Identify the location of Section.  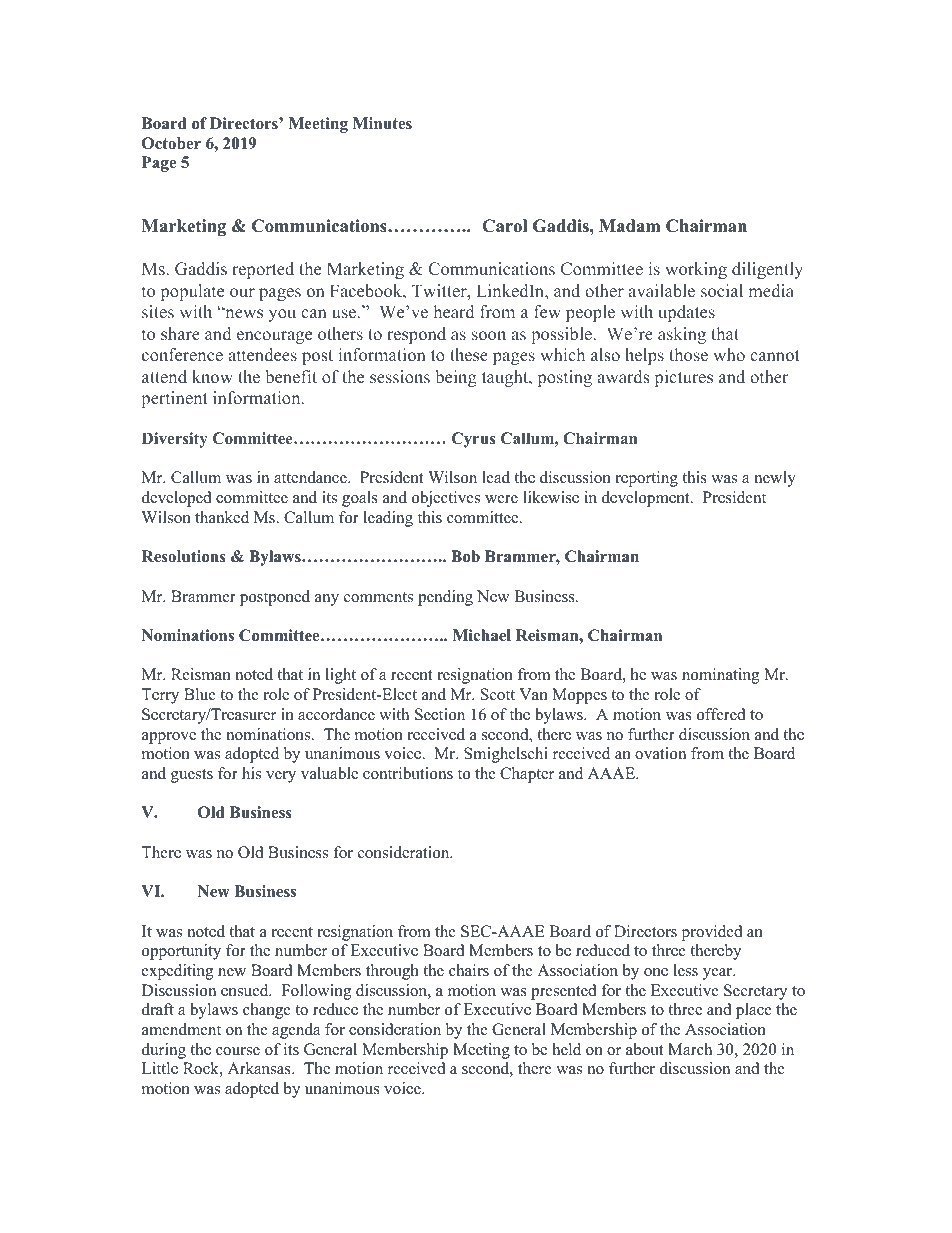
(440, 714).
